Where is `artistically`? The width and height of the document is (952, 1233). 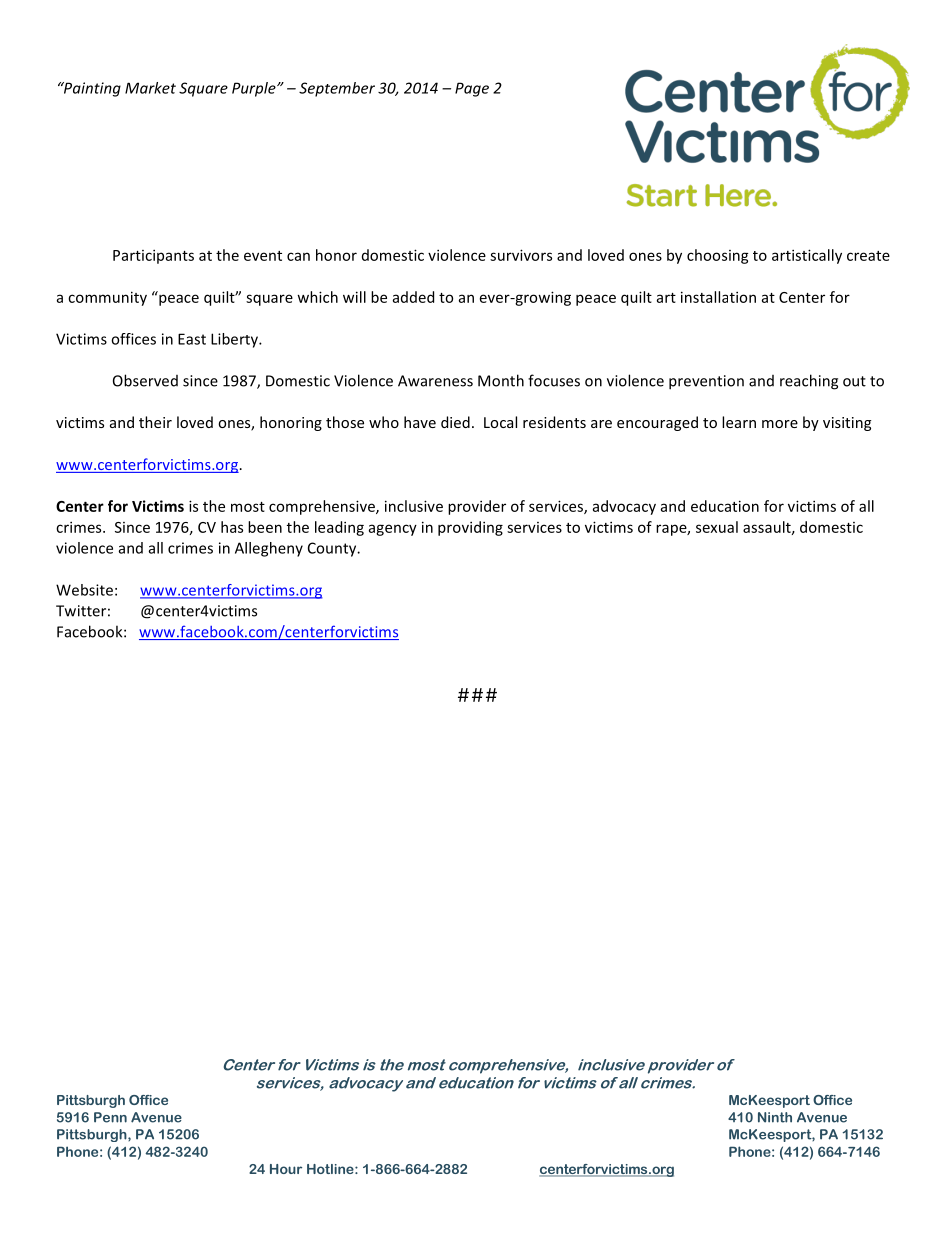
artistically is located at coordinates (807, 256).
